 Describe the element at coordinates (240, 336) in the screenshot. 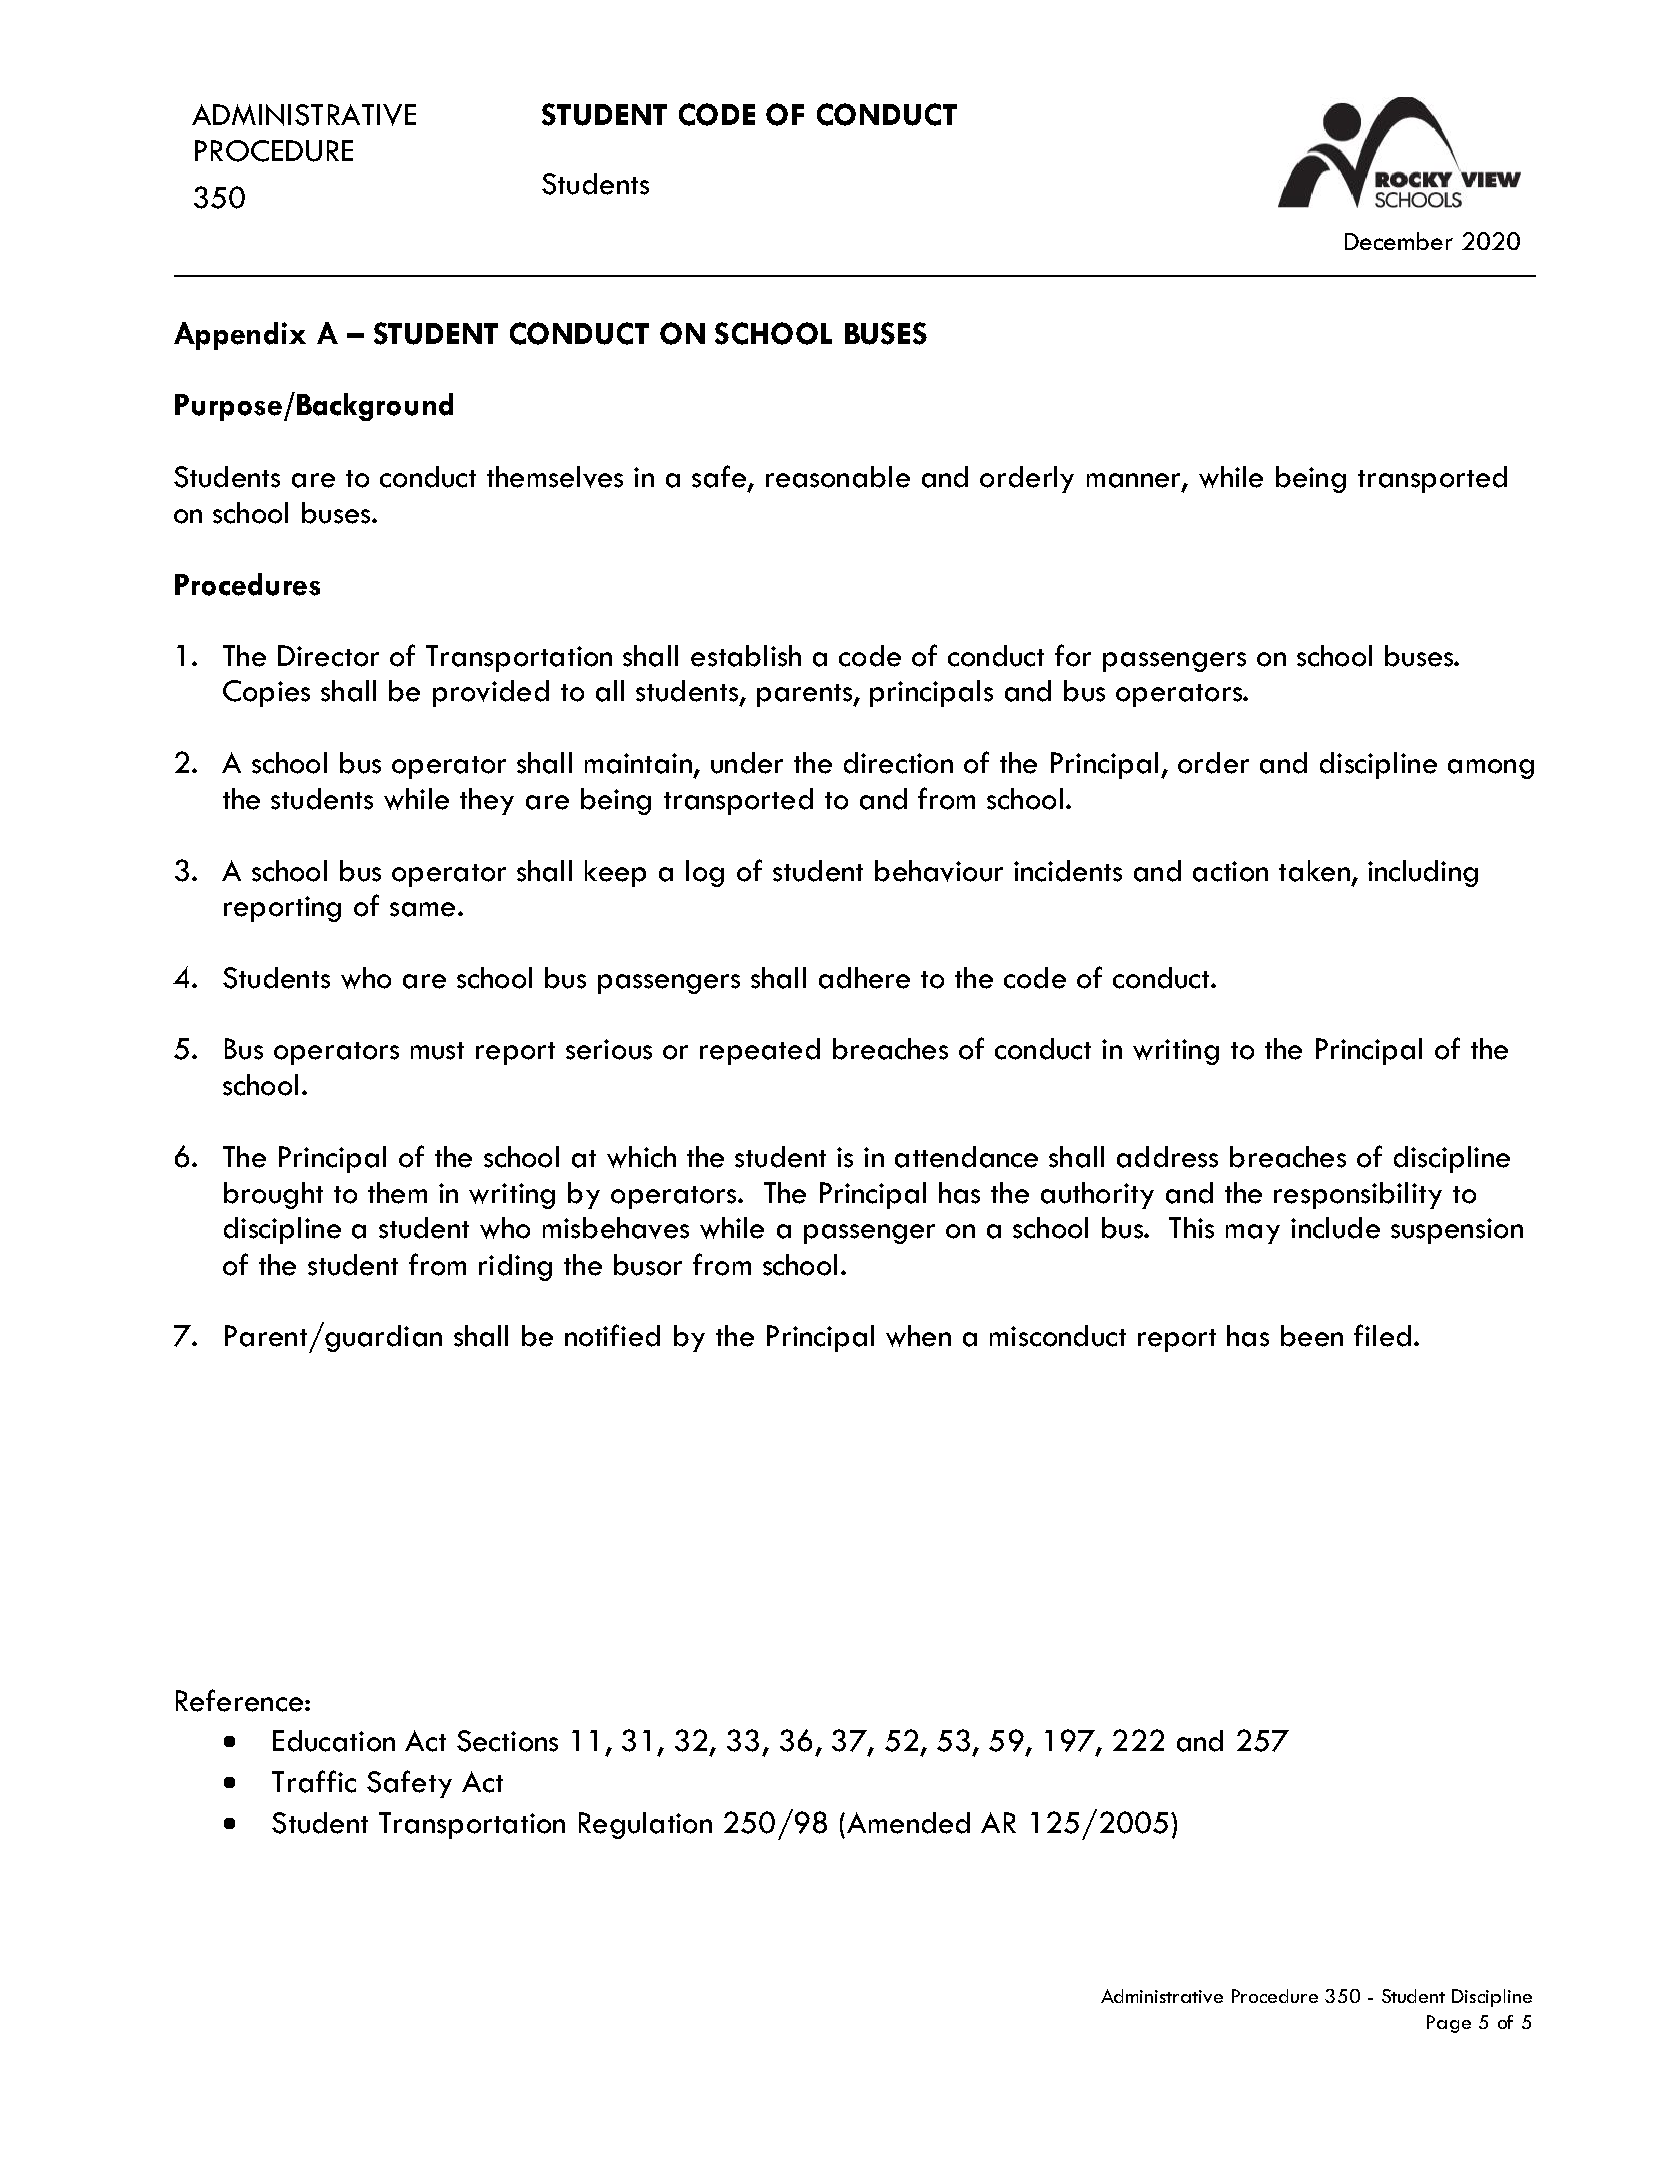

I see `Appendix` at that location.
